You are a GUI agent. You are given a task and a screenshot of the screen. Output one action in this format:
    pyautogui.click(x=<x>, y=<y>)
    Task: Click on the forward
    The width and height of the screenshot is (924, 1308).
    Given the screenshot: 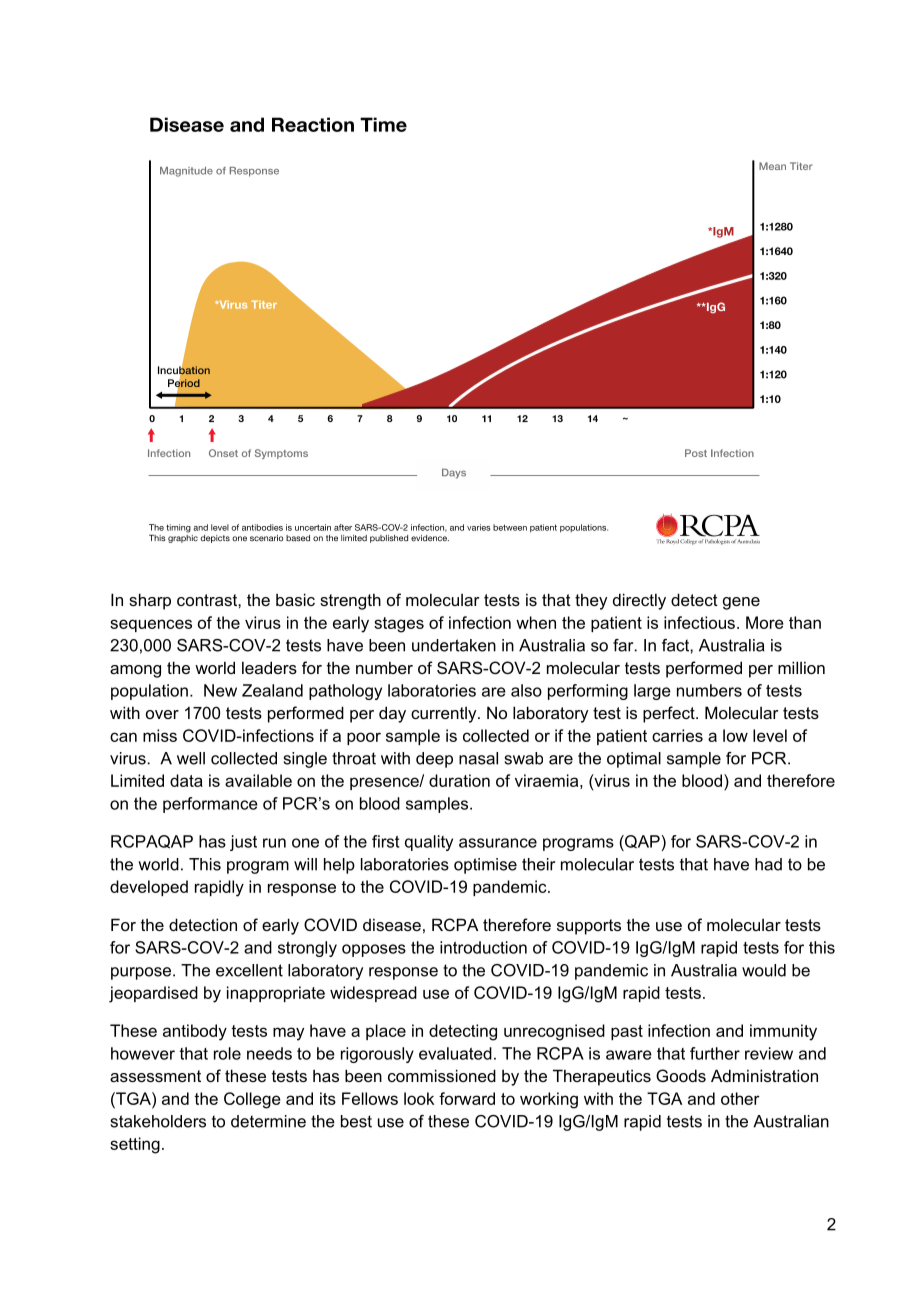 What is the action you would take?
    pyautogui.click(x=467, y=1098)
